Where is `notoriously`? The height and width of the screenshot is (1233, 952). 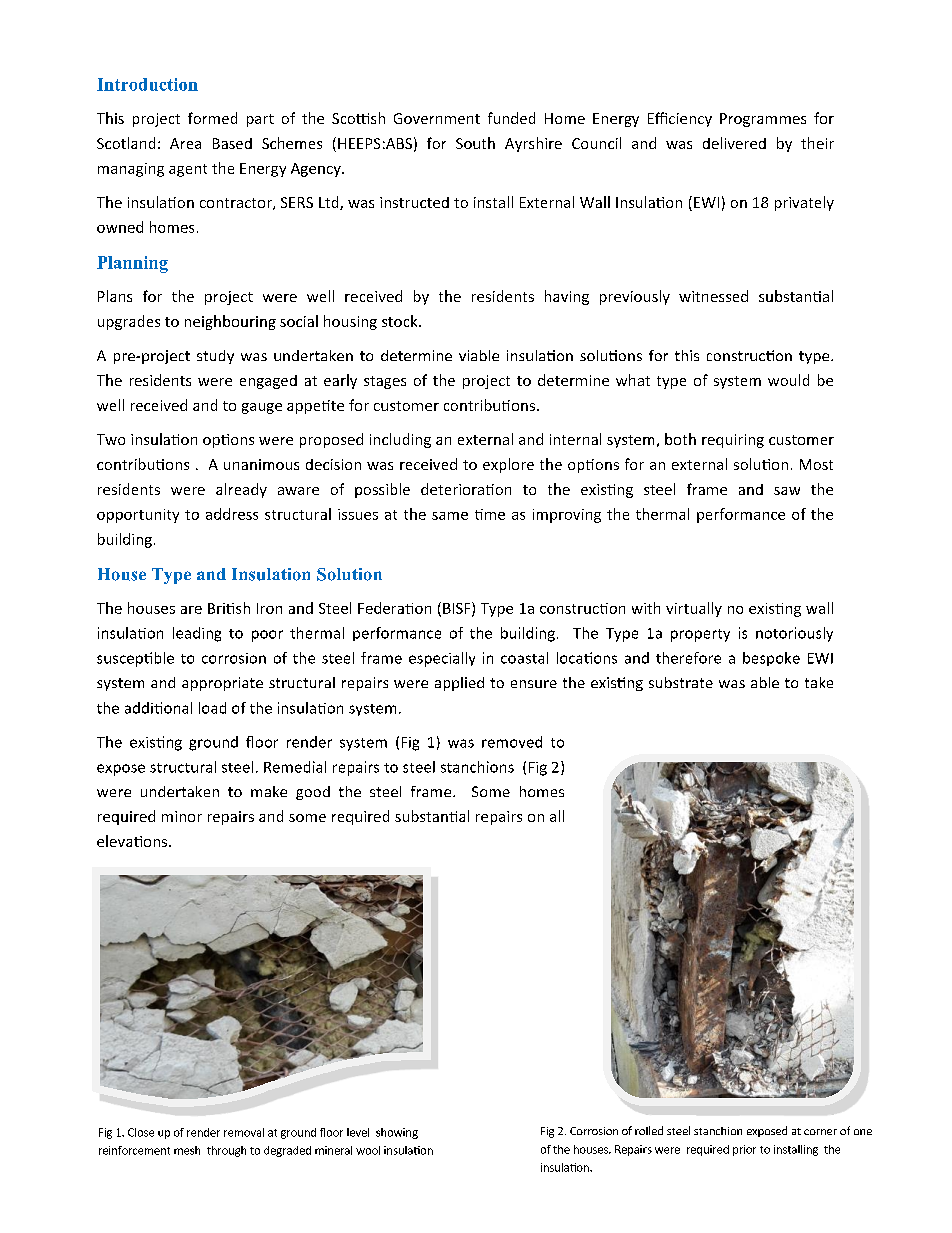 notoriously is located at coordinates (794, 634).
